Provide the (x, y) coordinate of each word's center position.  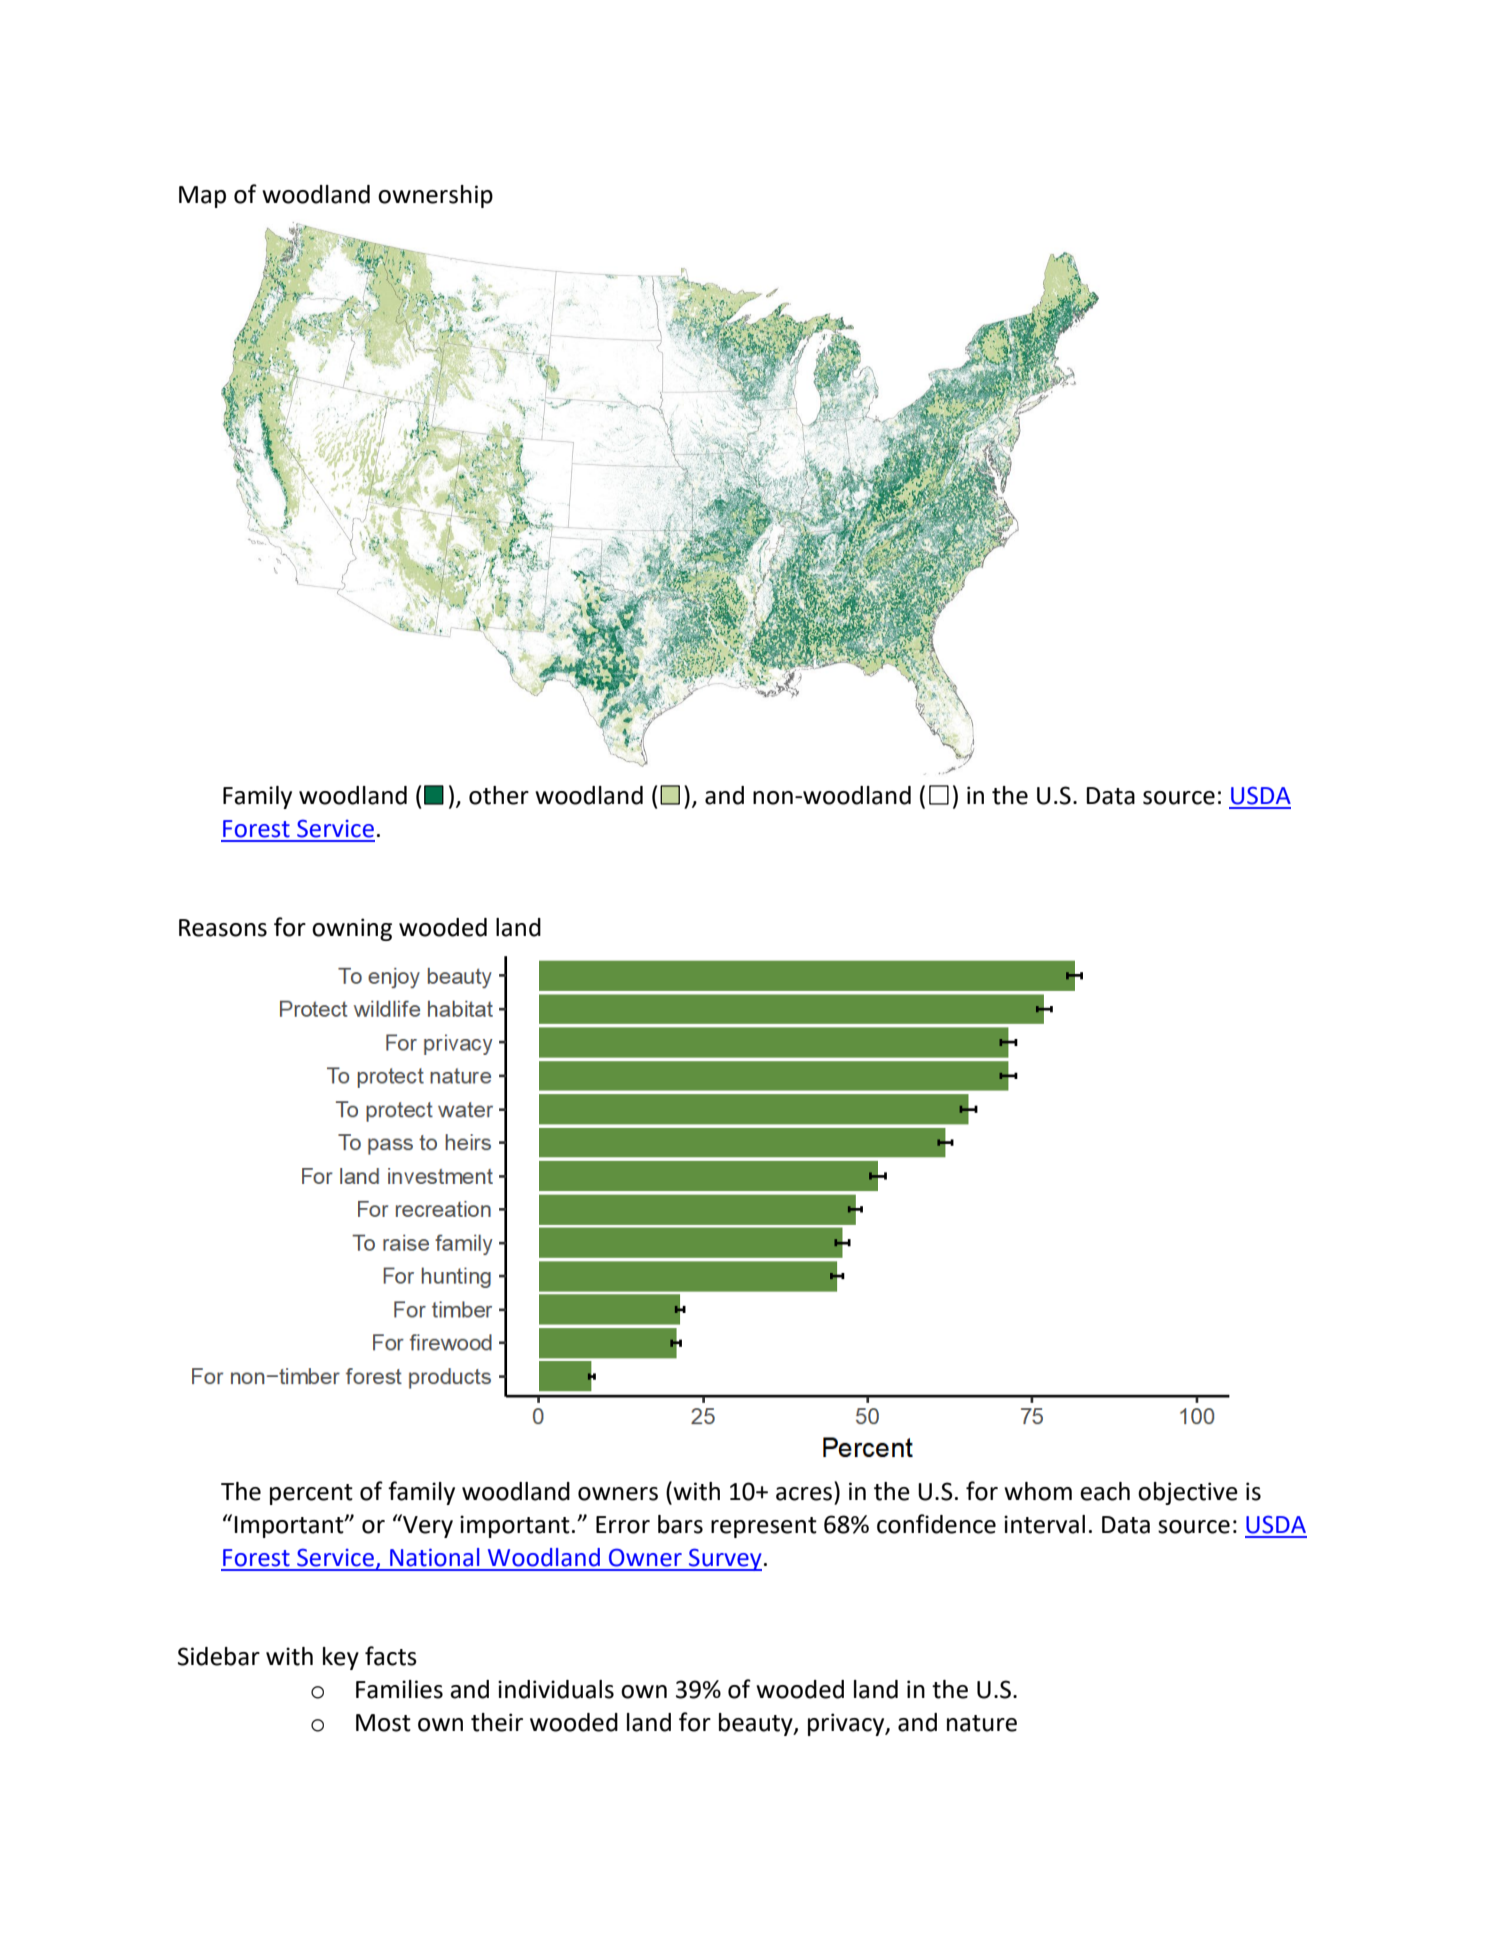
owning (352, 929)
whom (1038, 1491)
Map (202, 197)
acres (804, 1494)
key (341, 1658)
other (499, 795)
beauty (757, 1724)
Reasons (223, 928)
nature (982, 1723)
